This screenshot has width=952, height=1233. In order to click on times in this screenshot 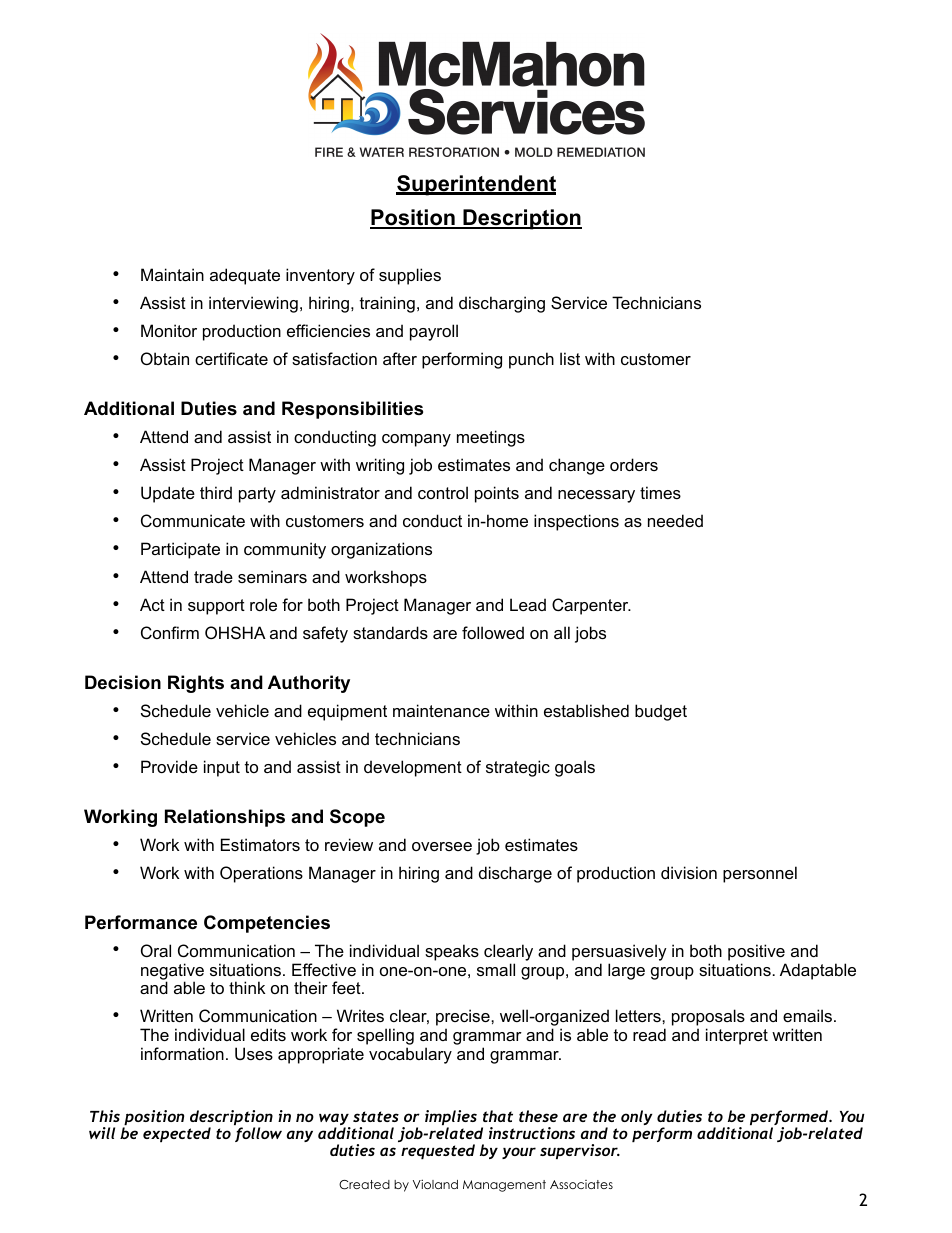, I will do `click(660, 492)`.
